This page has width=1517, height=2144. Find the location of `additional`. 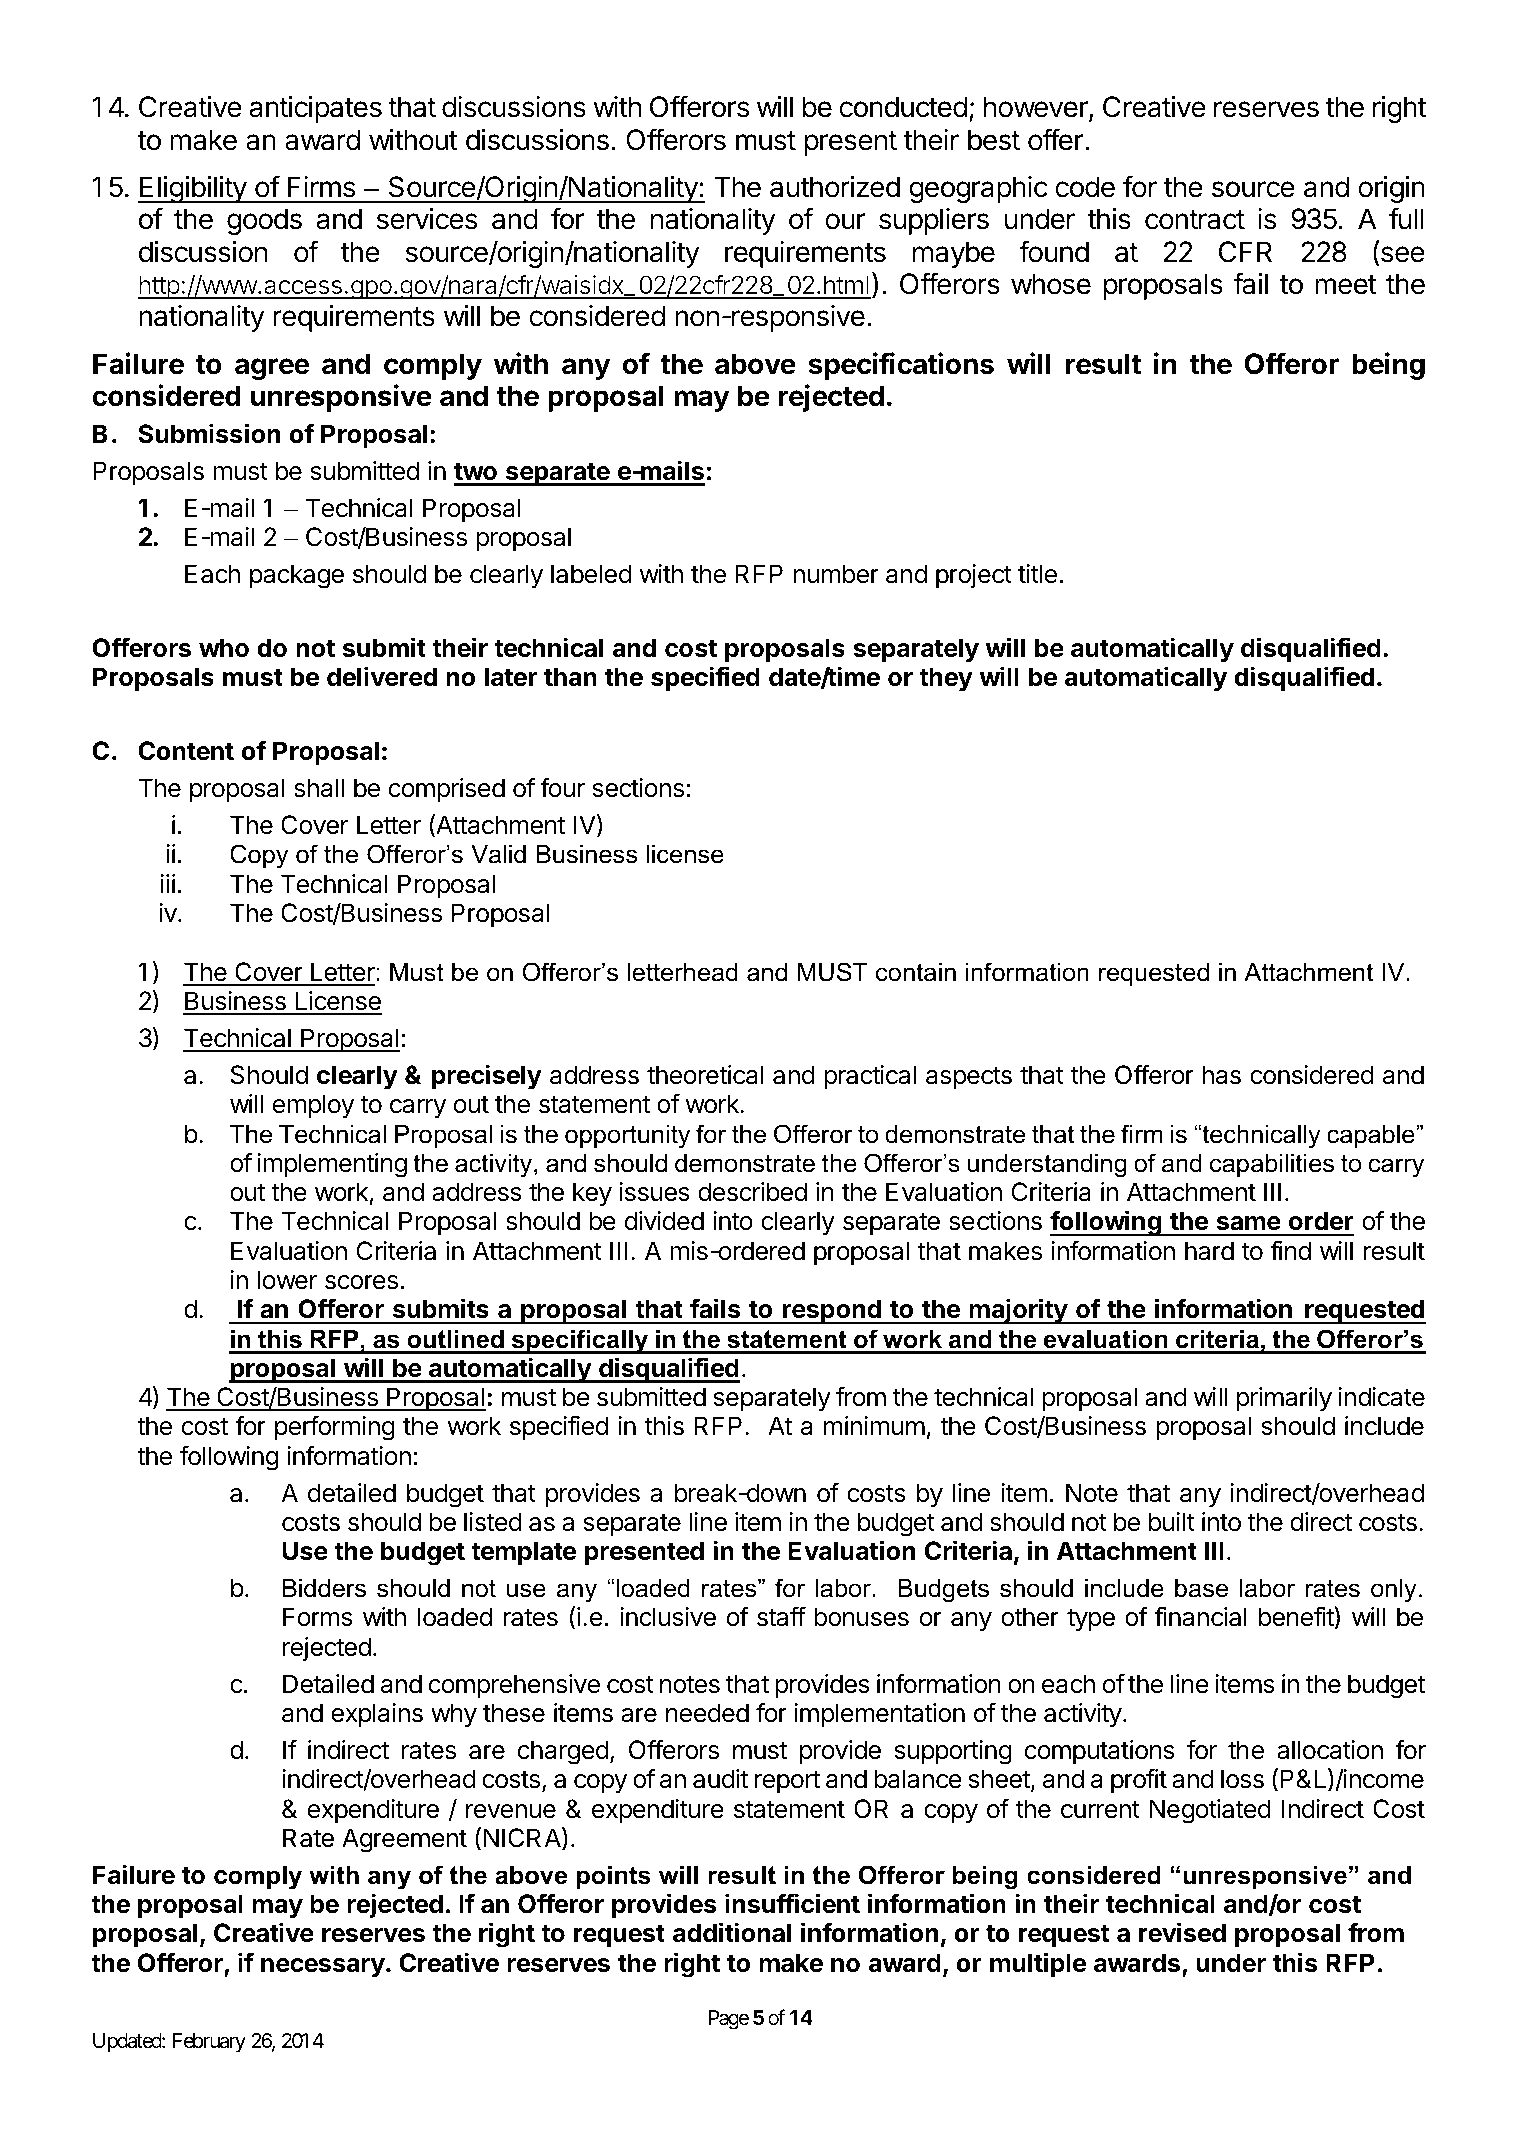

additional is located at coordinates (732, 1932).
